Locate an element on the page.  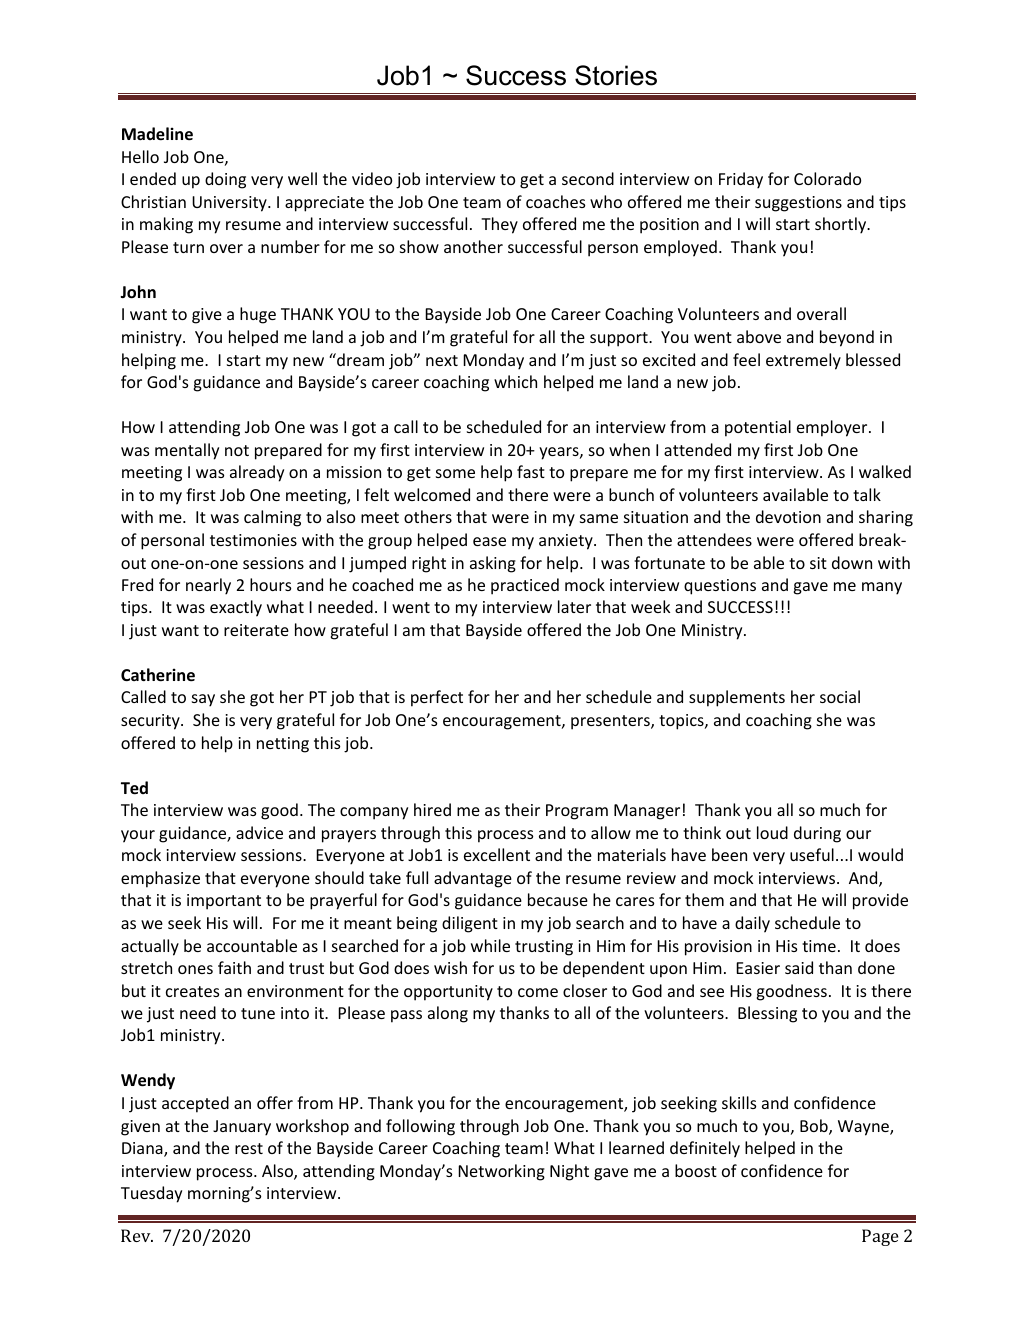
rest is located at coordinates (249, 1148).
